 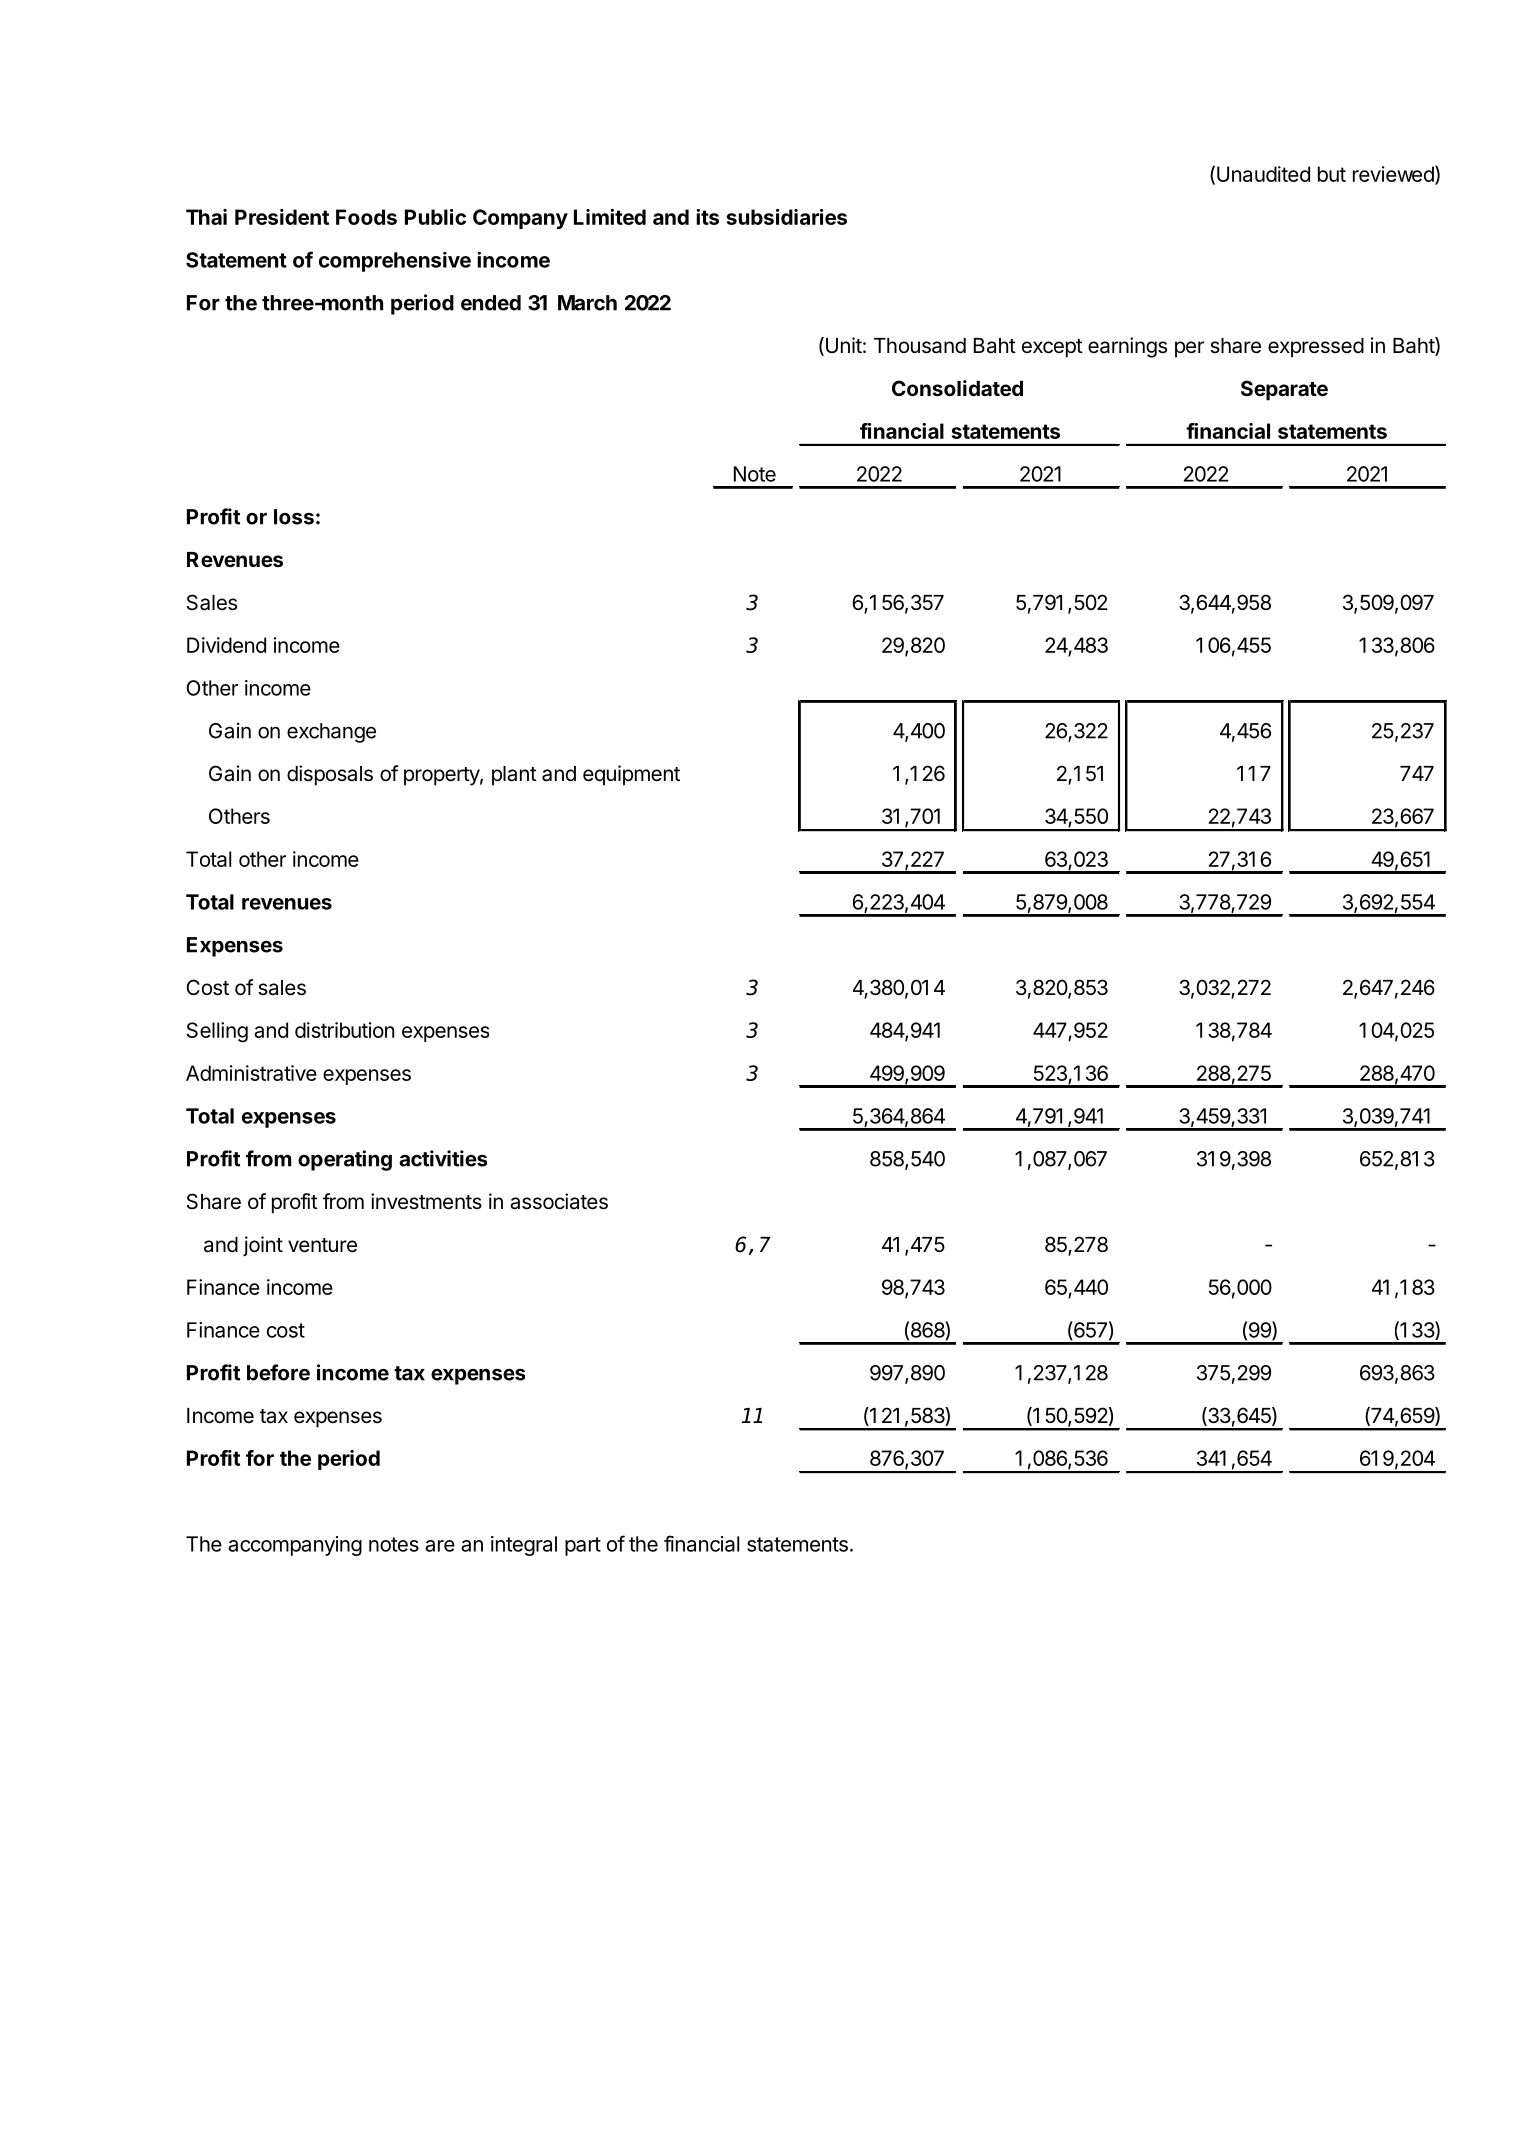 I want to click on equipment, so click(x=631, y=775).
